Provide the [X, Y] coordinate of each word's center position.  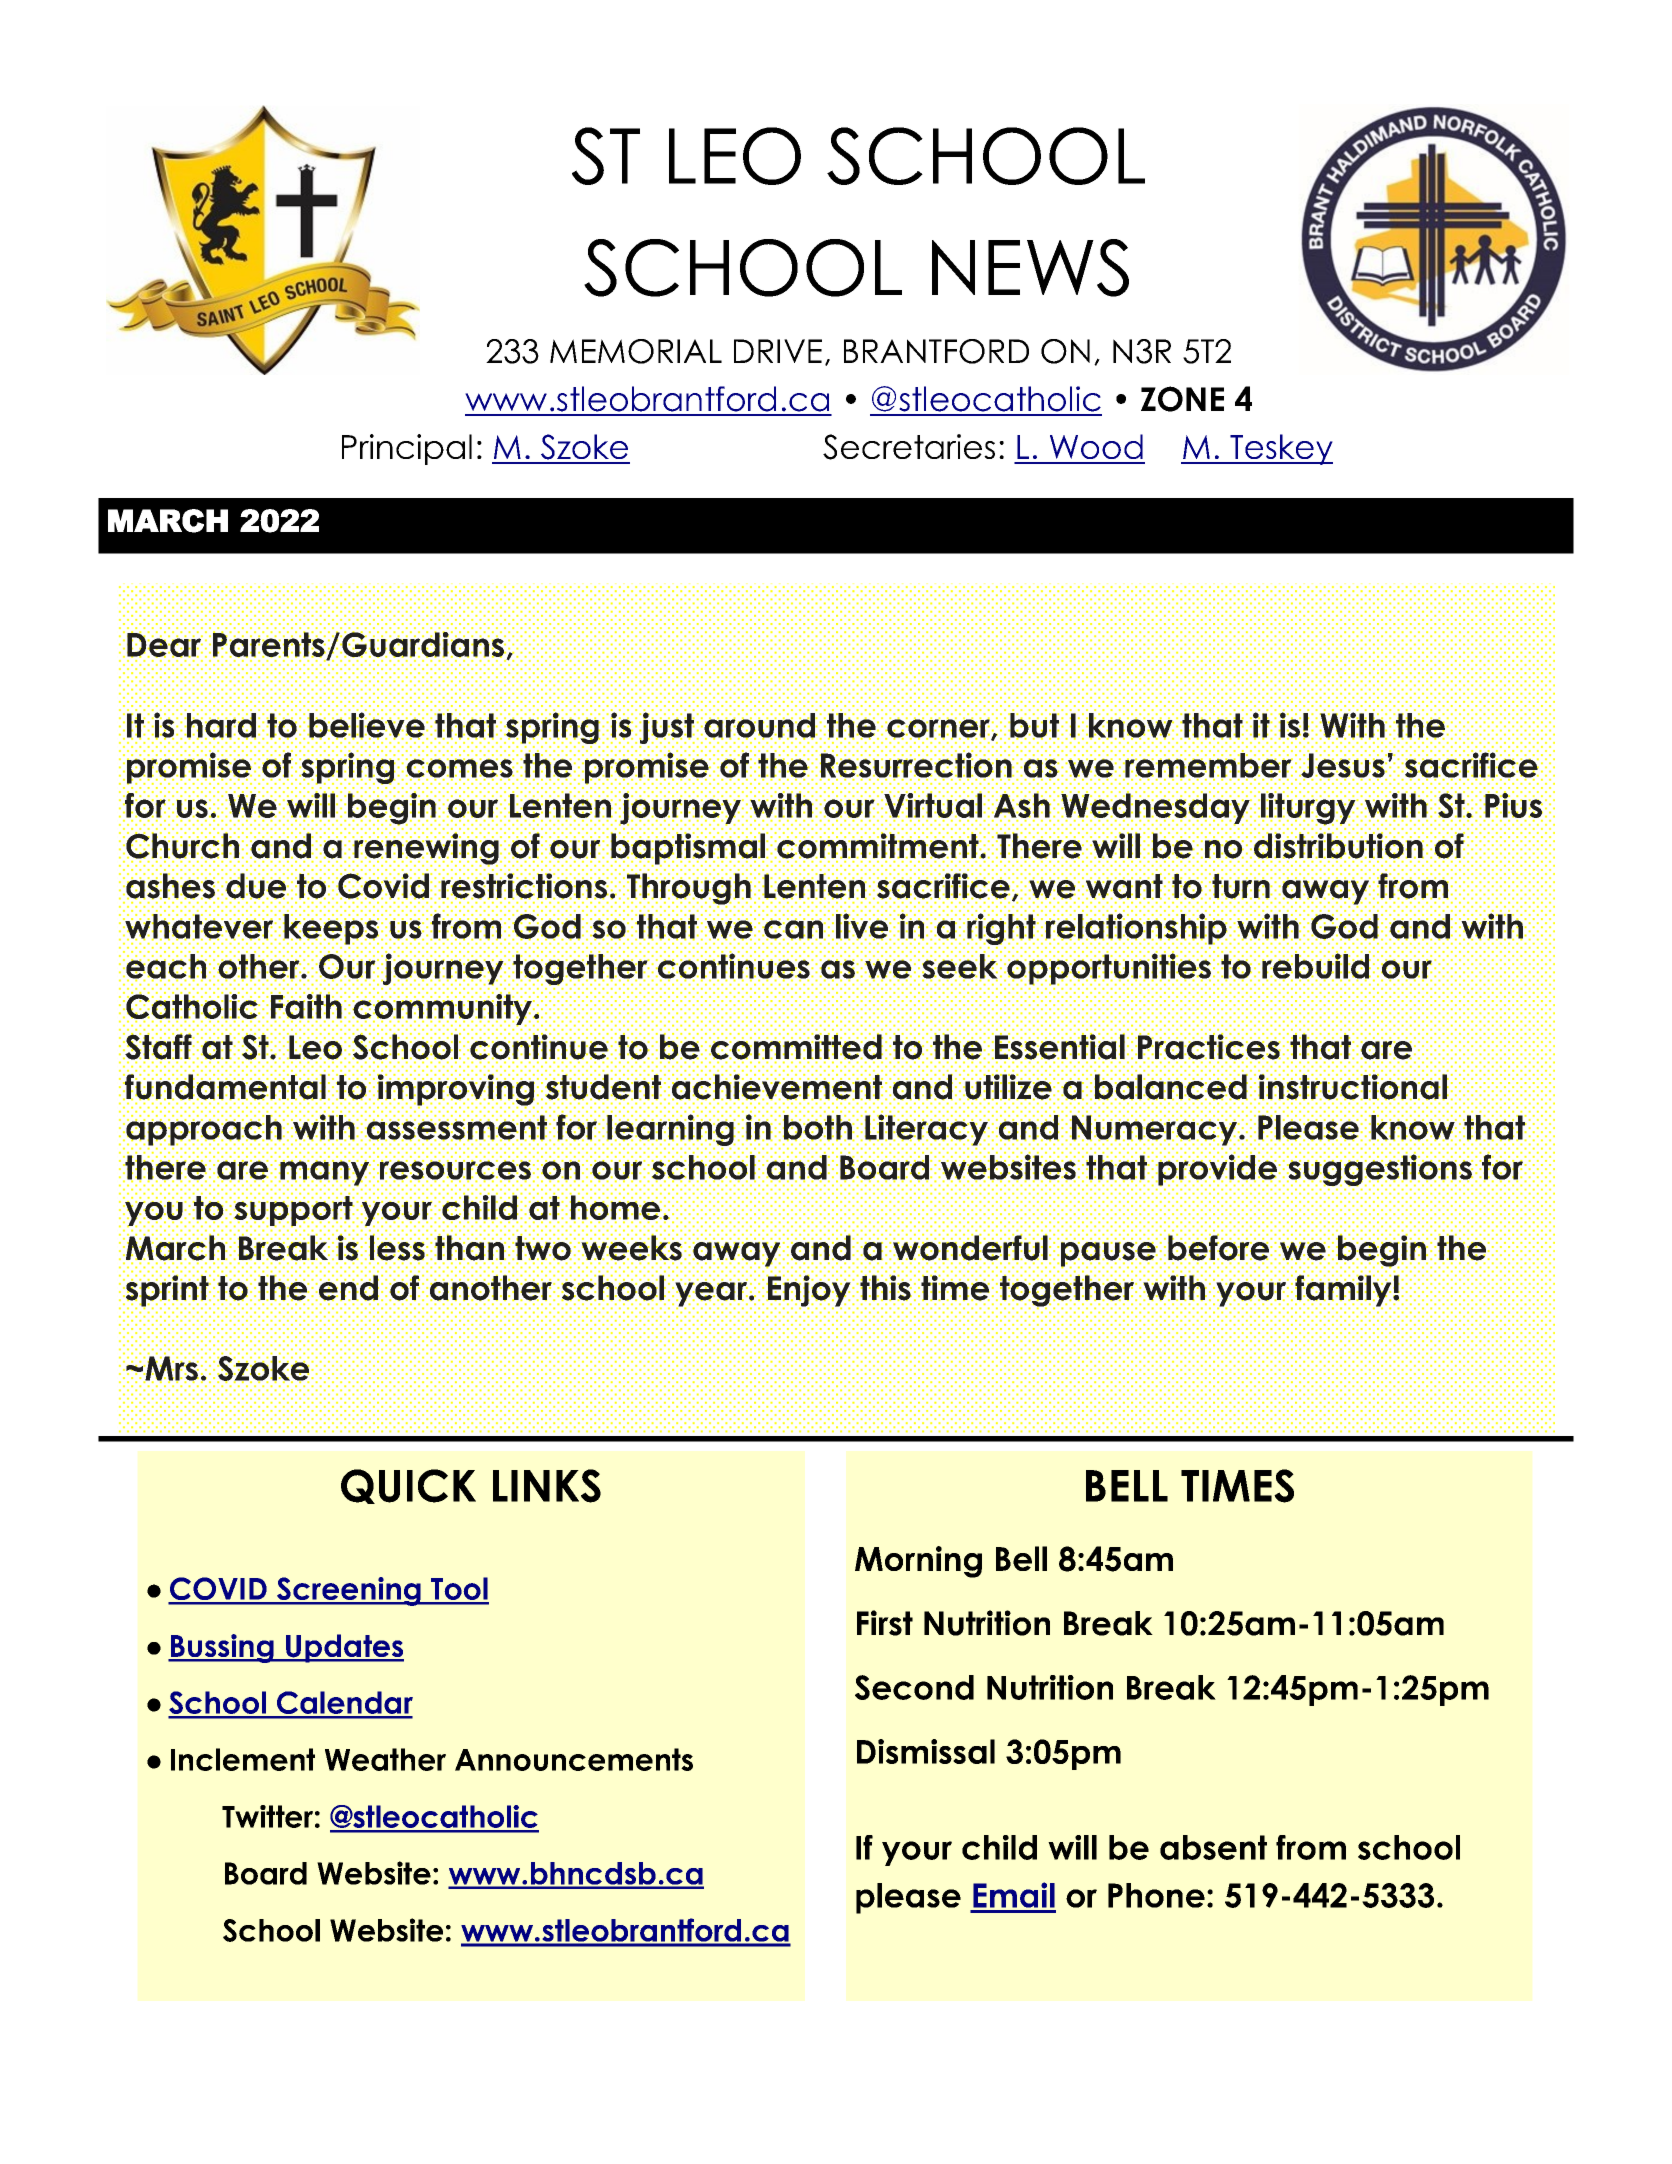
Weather [385, 1759]
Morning [918, 1562]
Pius [1513, 804]
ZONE [1182, 399]
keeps [331, 929]
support [294, 1210]
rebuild [1316, 966]
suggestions [1380, 1169]
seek [960, 966]
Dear [165, 644]
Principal [407, 449]
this [886, 1288]
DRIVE [778, 351]
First [885, 1623]
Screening [349, 1591]
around [759, 726]
